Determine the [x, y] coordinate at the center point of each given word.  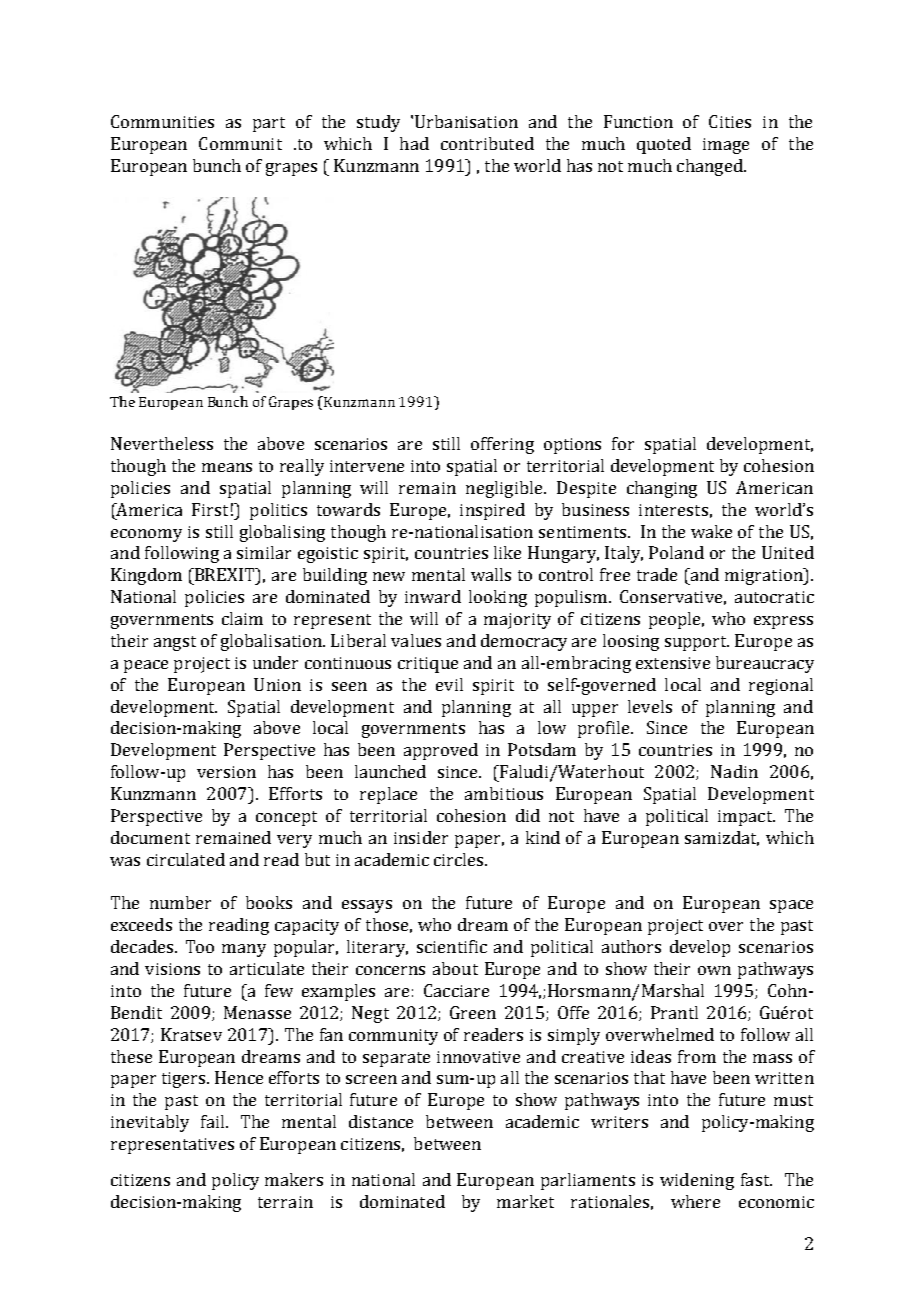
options [572, 446]
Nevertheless [162, 443]
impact [746, 818]
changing [662, 489]
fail [214, 1121]
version [226, 772]
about [455, 968]
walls [491, 574]
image [726, 146]
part [269, 124]
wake [711, 531]
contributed [487, 143]
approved [441, 751]
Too [200, 946]
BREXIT [224, 574]
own [714, 970]
